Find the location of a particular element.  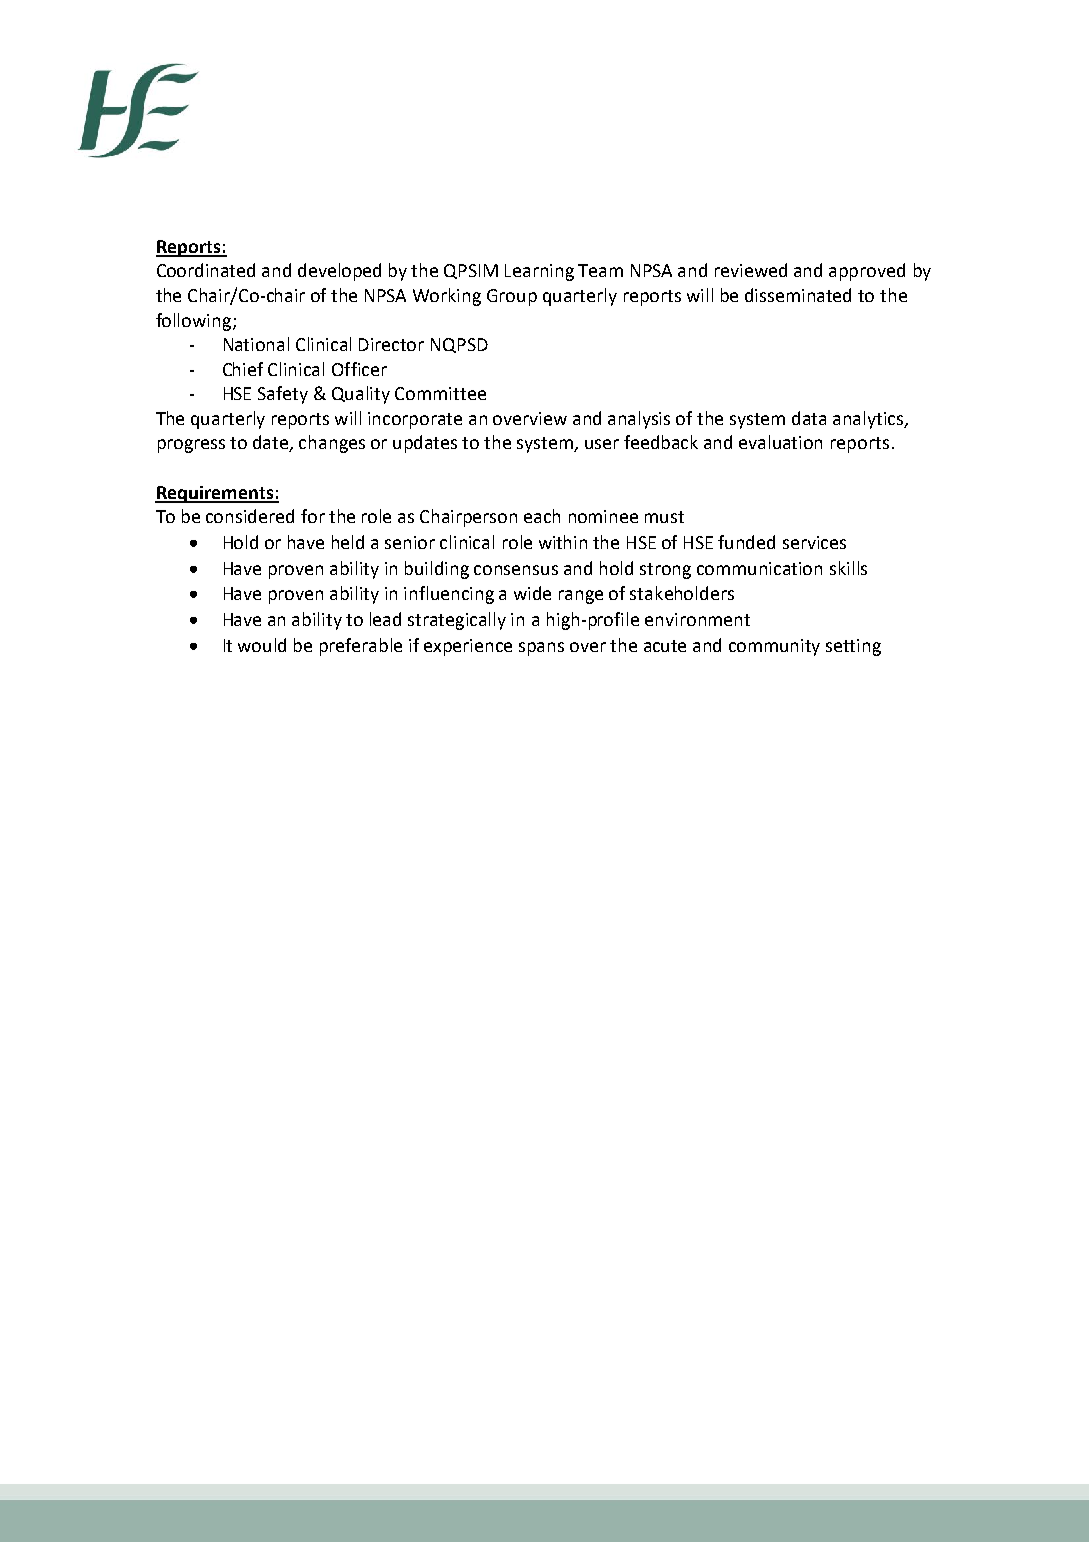

Learning is located at coordinates (539, 272).
